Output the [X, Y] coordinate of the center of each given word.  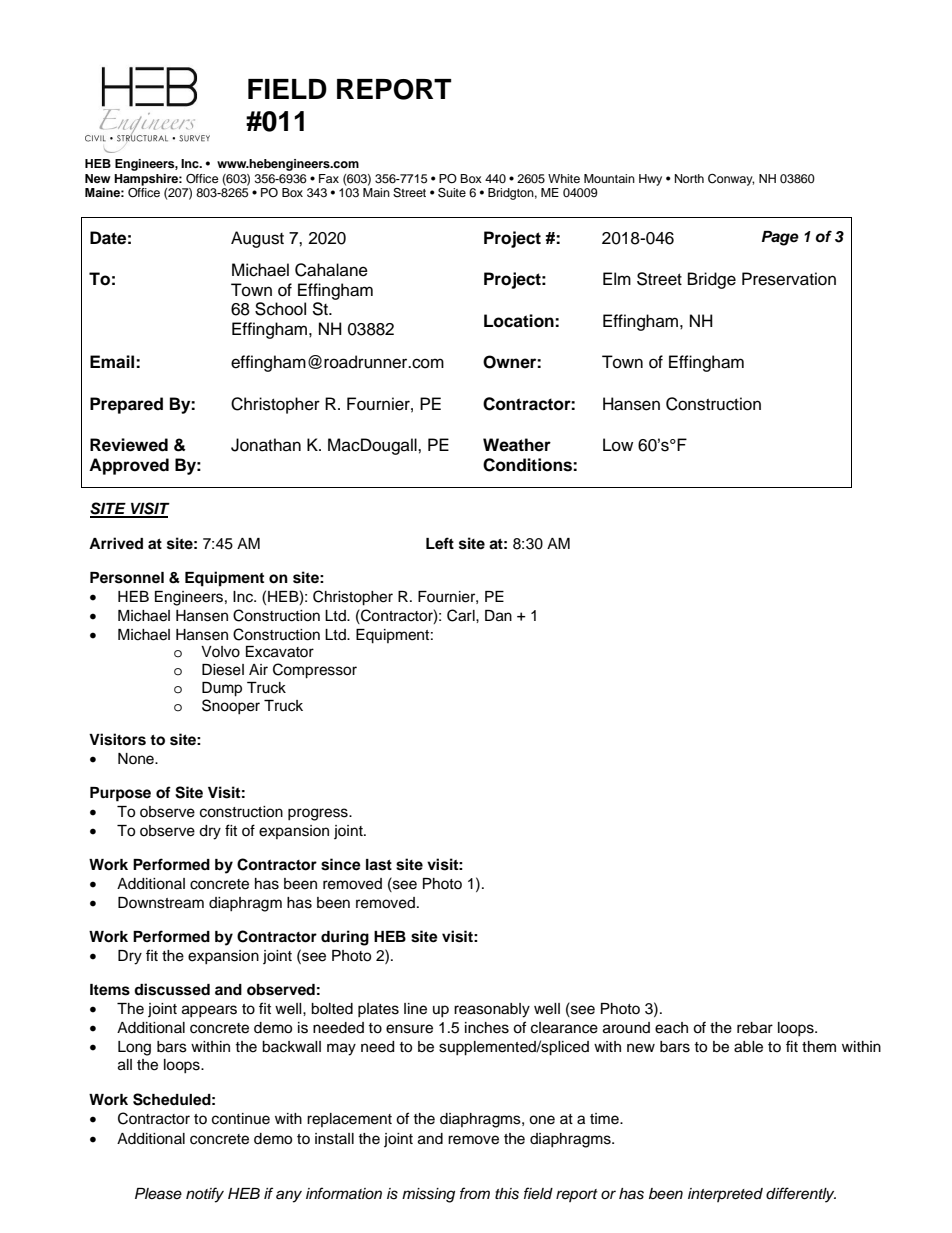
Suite [452, 192]
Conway [731, 180]
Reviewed [129, 445]
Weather [517, 445]
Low [618, 445]
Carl [462, 615]
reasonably [492, 1010]
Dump [222, 689]
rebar [755, 1028]
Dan [498, 616]
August [257, 239]
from [475, 1193]
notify [205, 1195]
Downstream [161, 903]
